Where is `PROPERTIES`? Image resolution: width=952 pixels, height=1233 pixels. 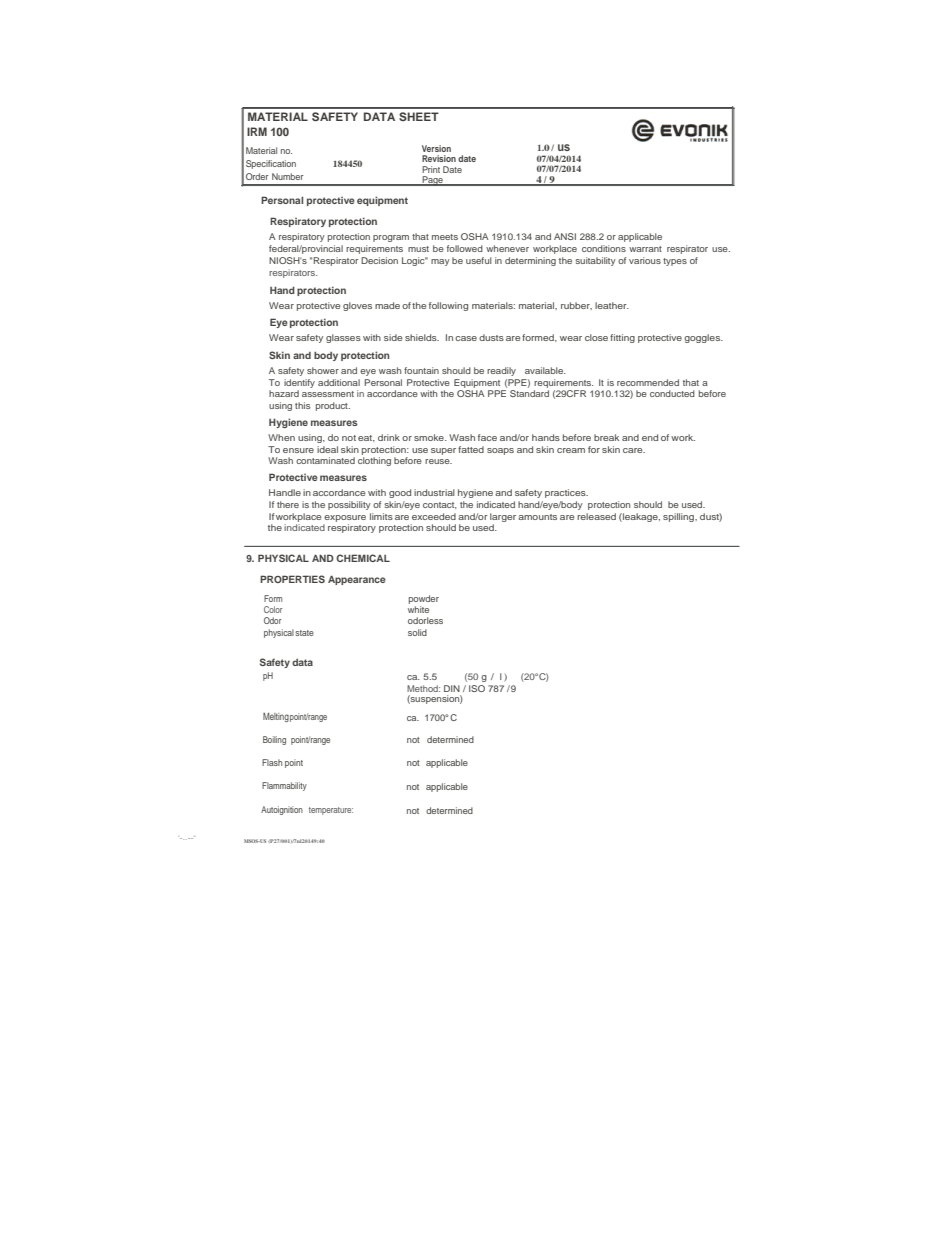
PROPERTIES is located at coordinates (292, 579).
